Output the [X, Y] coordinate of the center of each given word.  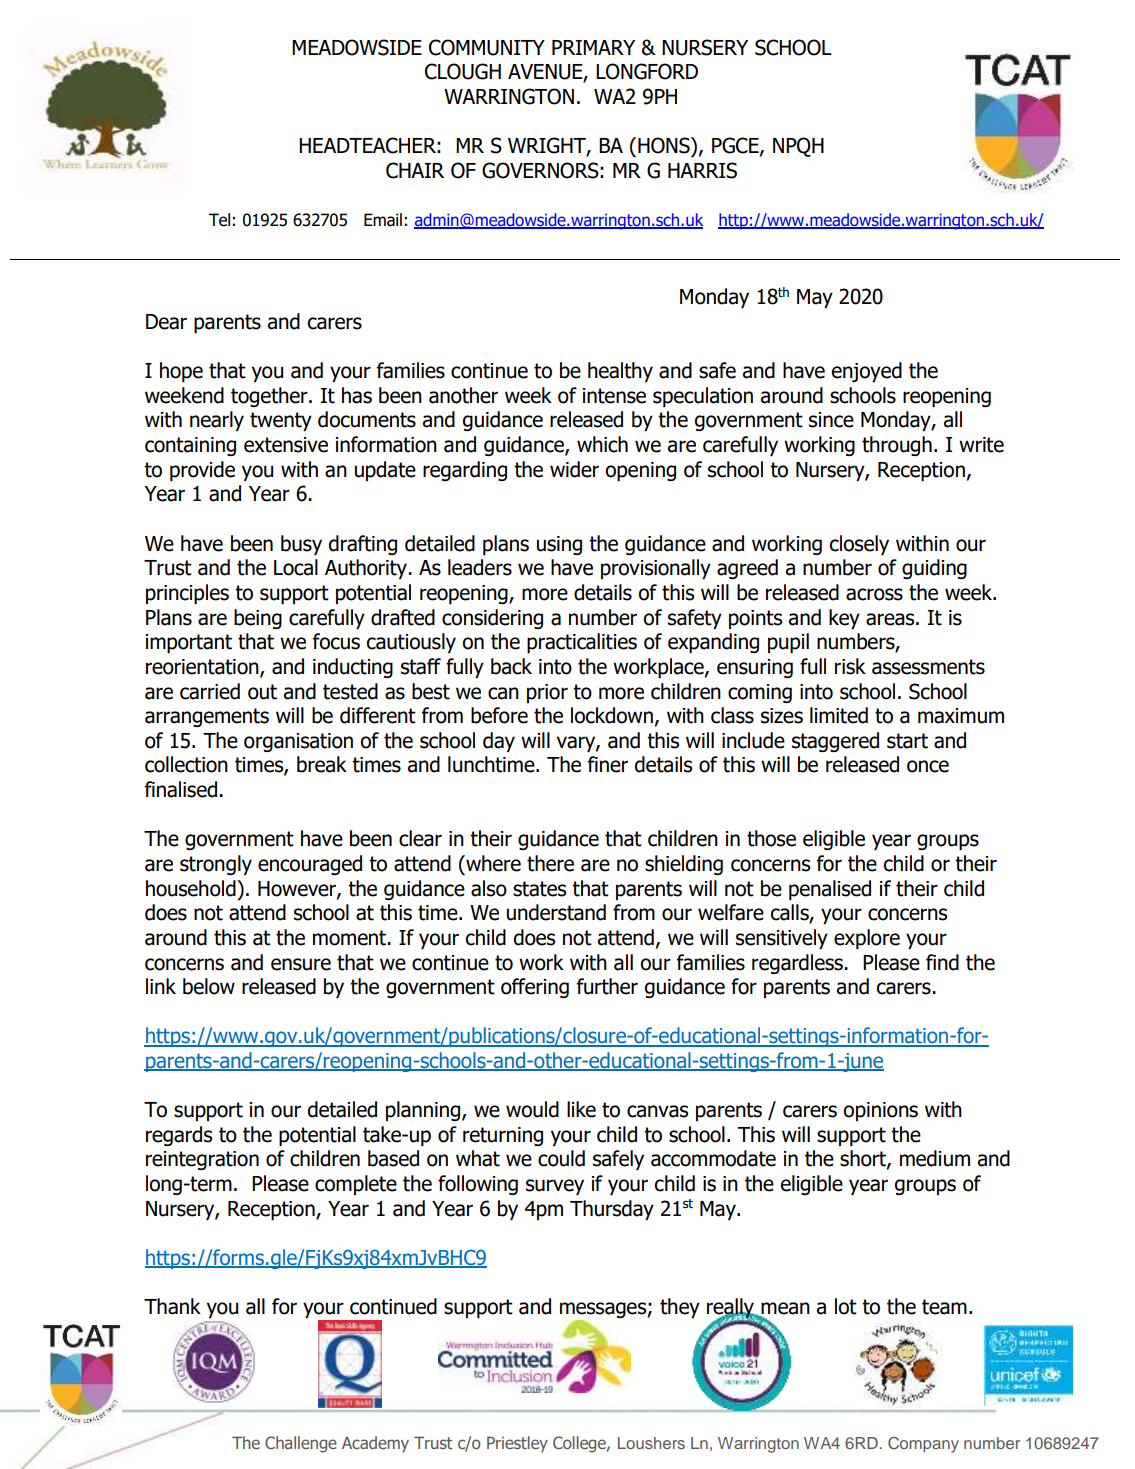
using [559, 545]
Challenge [301, 1444]
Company [923, 1445]
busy [301, 545]
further [607, 986]
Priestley [517, 1444]
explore [867, 939]
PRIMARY [593, 47]
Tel [219, 220]
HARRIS [702, 170]
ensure [301, 964]
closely [859, 545]
